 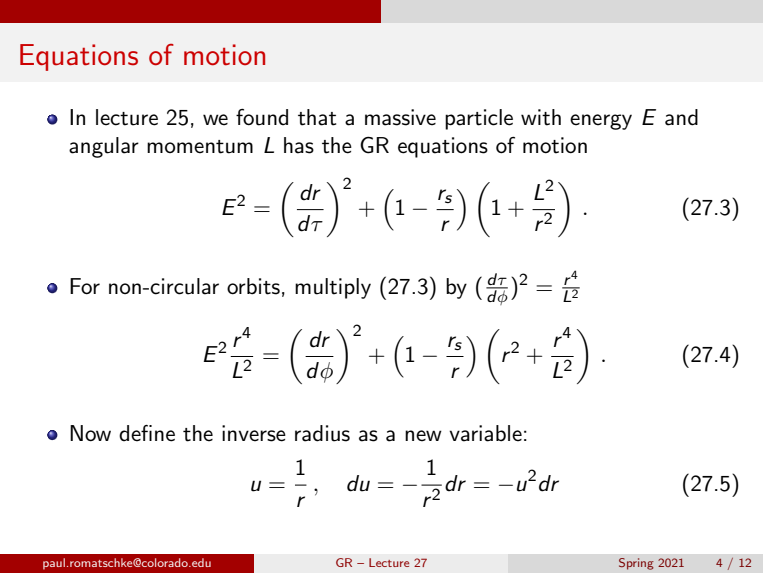 What do you see at coordinates (85, 286) in the page?
I see `For` at bounding box center [85, 286].
